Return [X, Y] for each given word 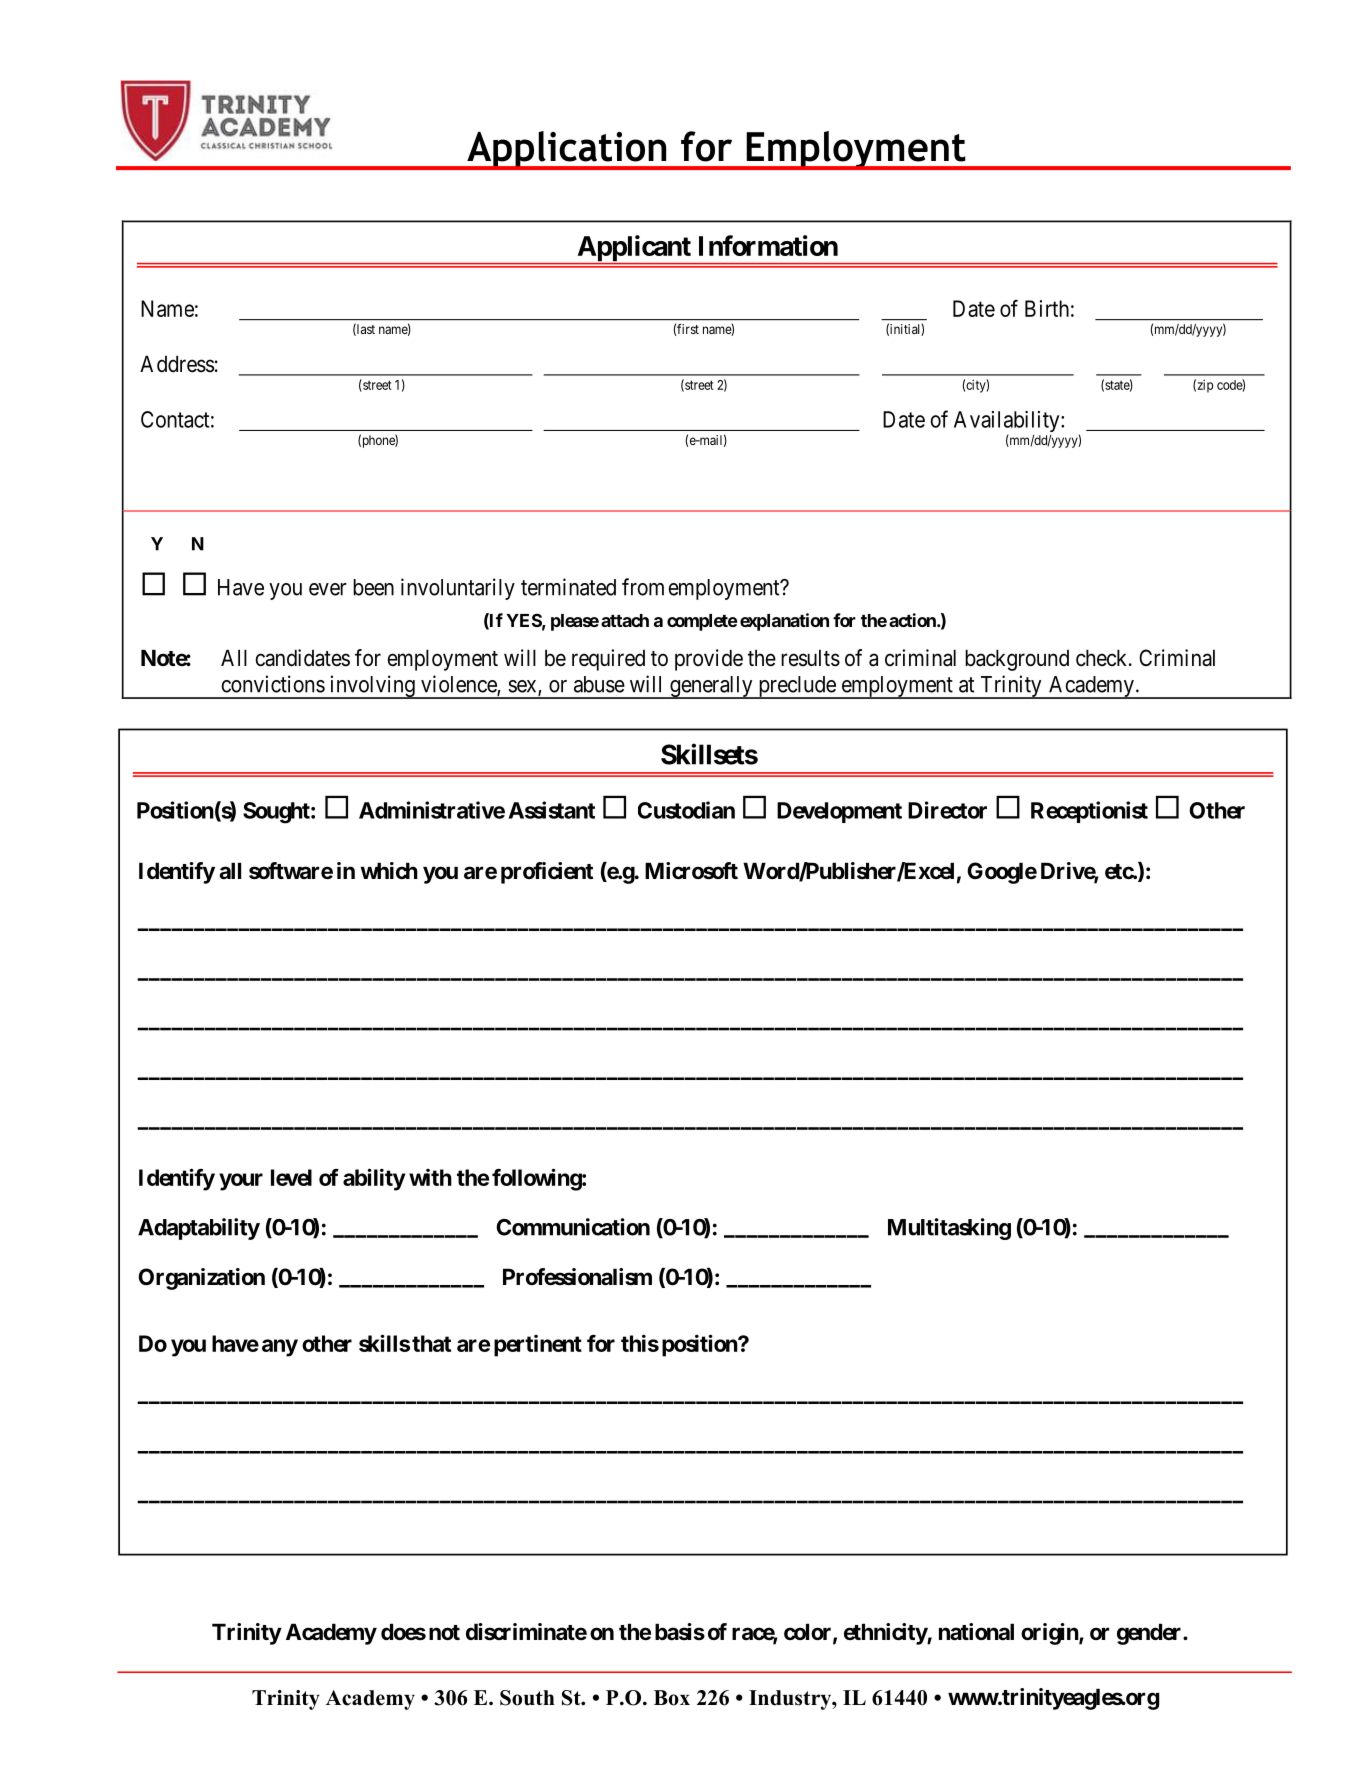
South [527, 1698]
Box [672, 1698]
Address [177, 364]
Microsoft [691, 871]
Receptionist [1089, 812]
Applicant [634, 249]
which [389, 870]
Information [768, 245]
